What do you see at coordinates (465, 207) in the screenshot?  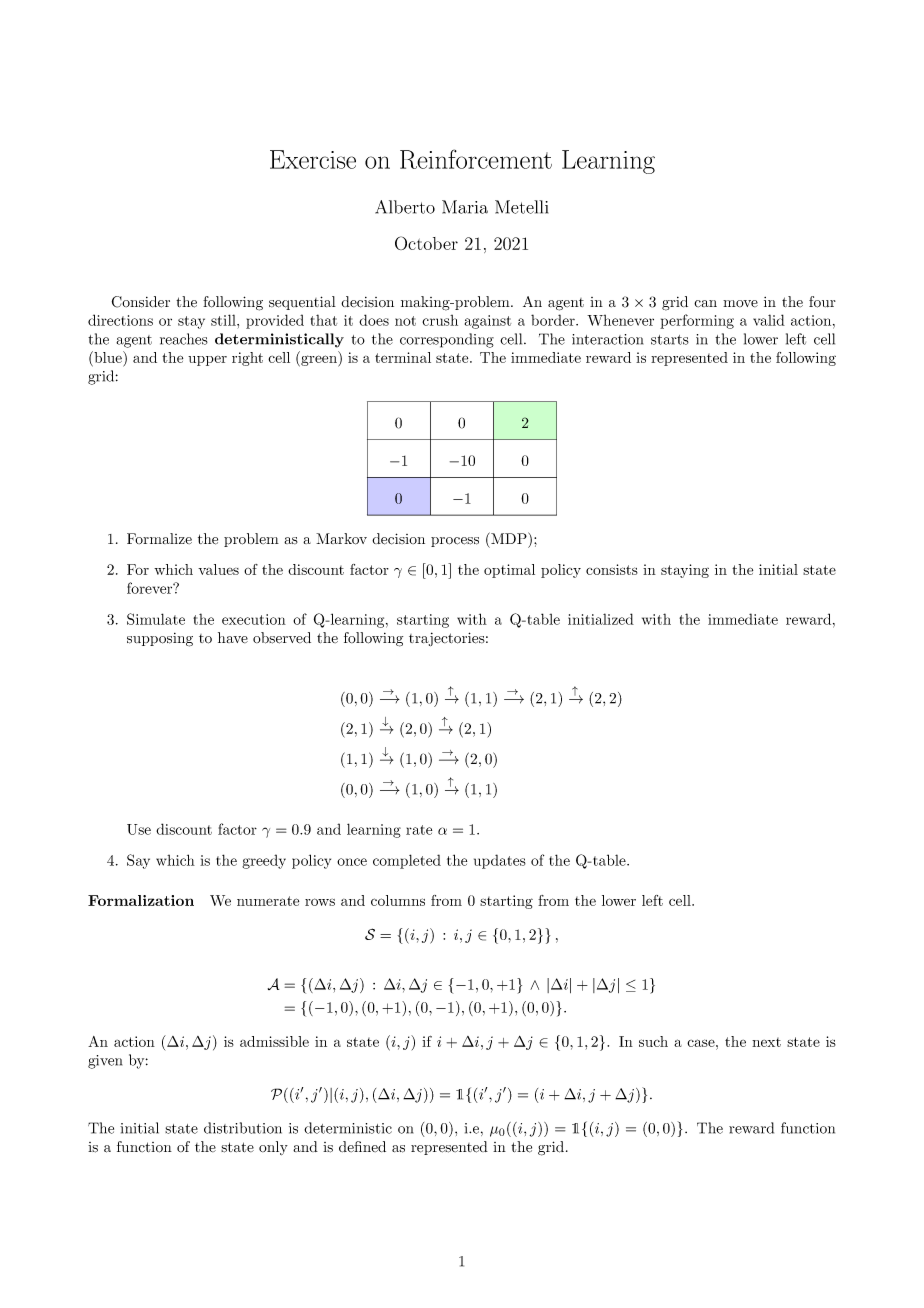 I see `Maria` at bounding box center [465, 207].
